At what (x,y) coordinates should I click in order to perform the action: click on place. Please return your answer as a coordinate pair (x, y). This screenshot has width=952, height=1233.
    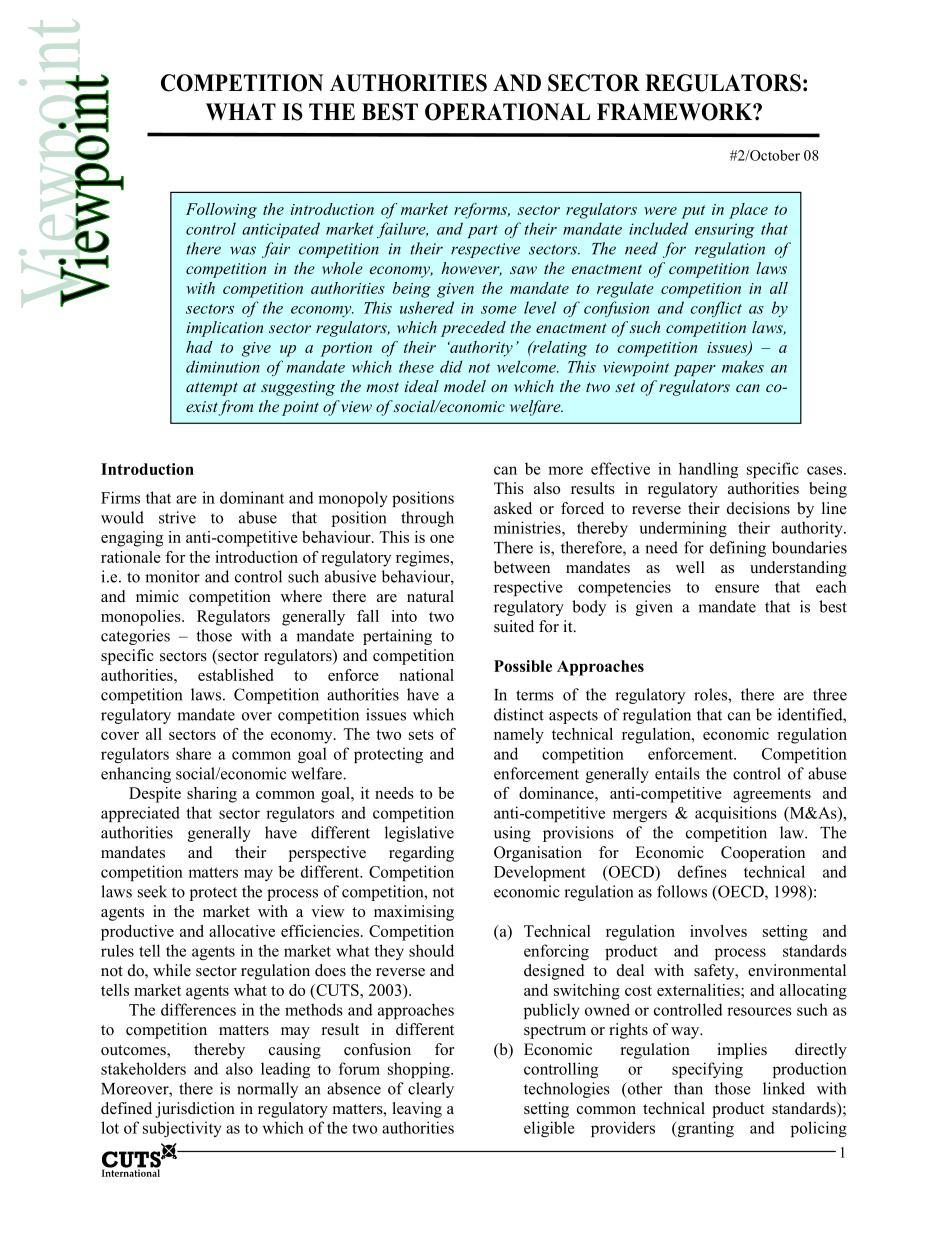
    Looking at the image, I should click on (748, 211).
